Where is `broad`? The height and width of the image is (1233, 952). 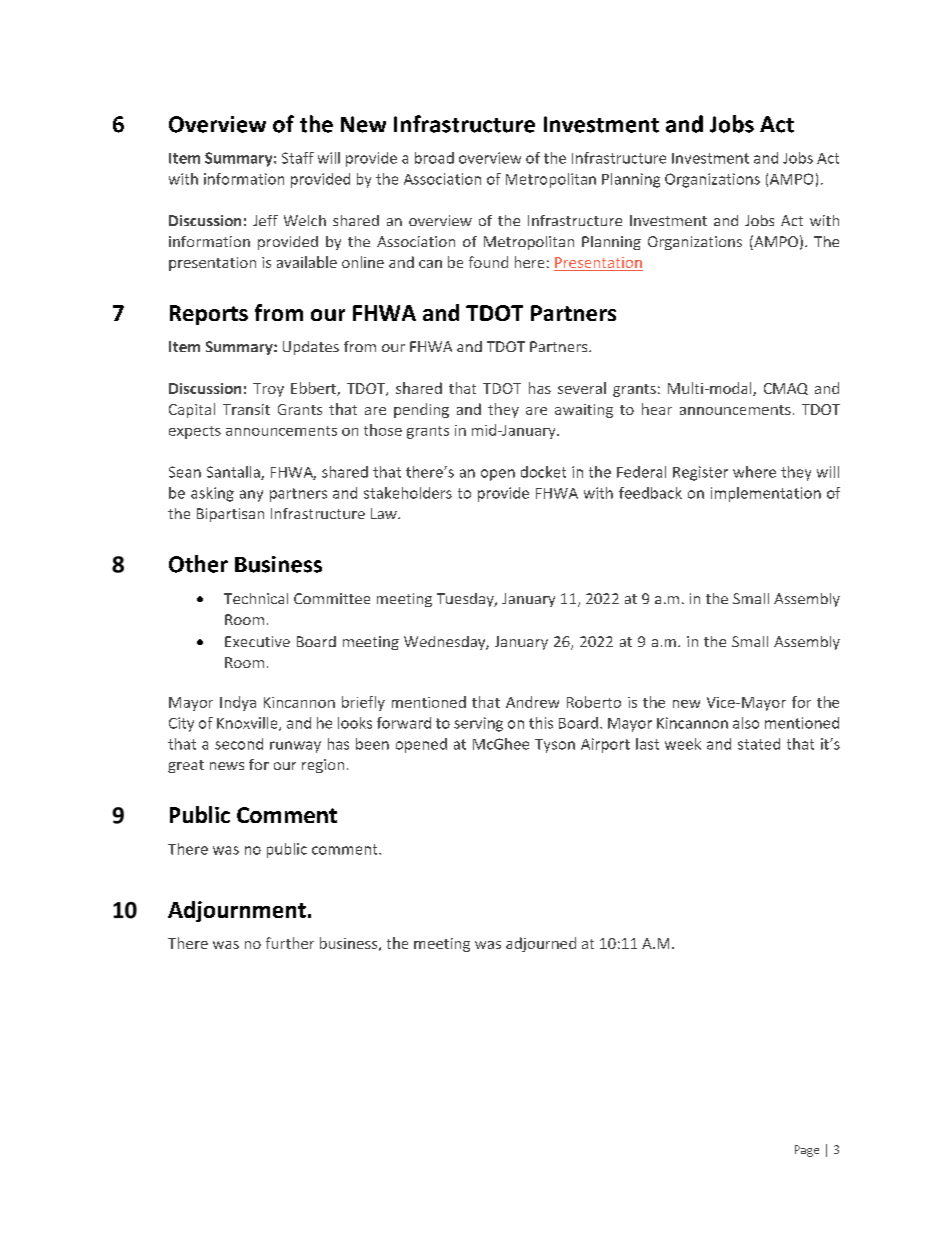 broad is located at coordinates (434, 158).
